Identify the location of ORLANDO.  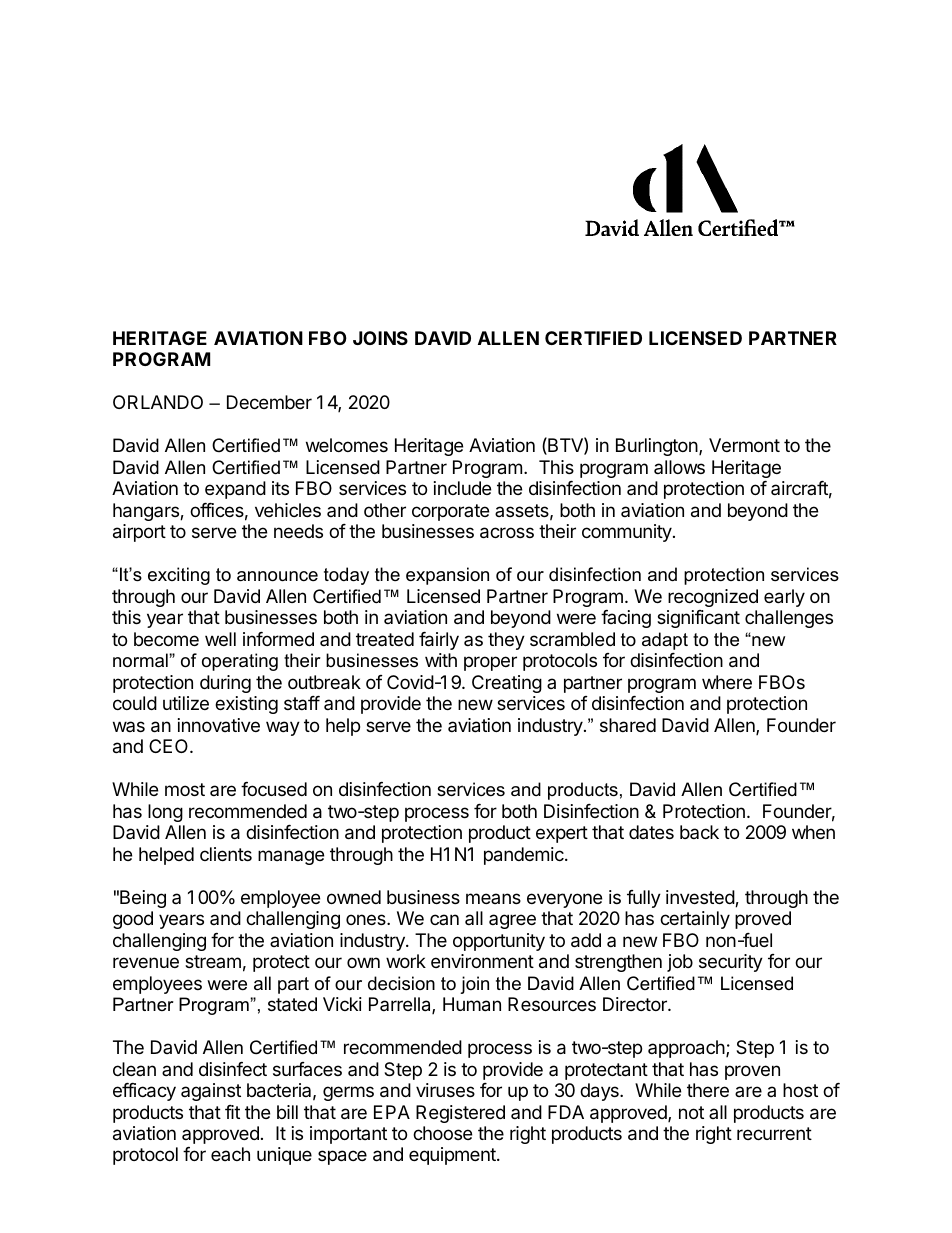
(158, 402).
